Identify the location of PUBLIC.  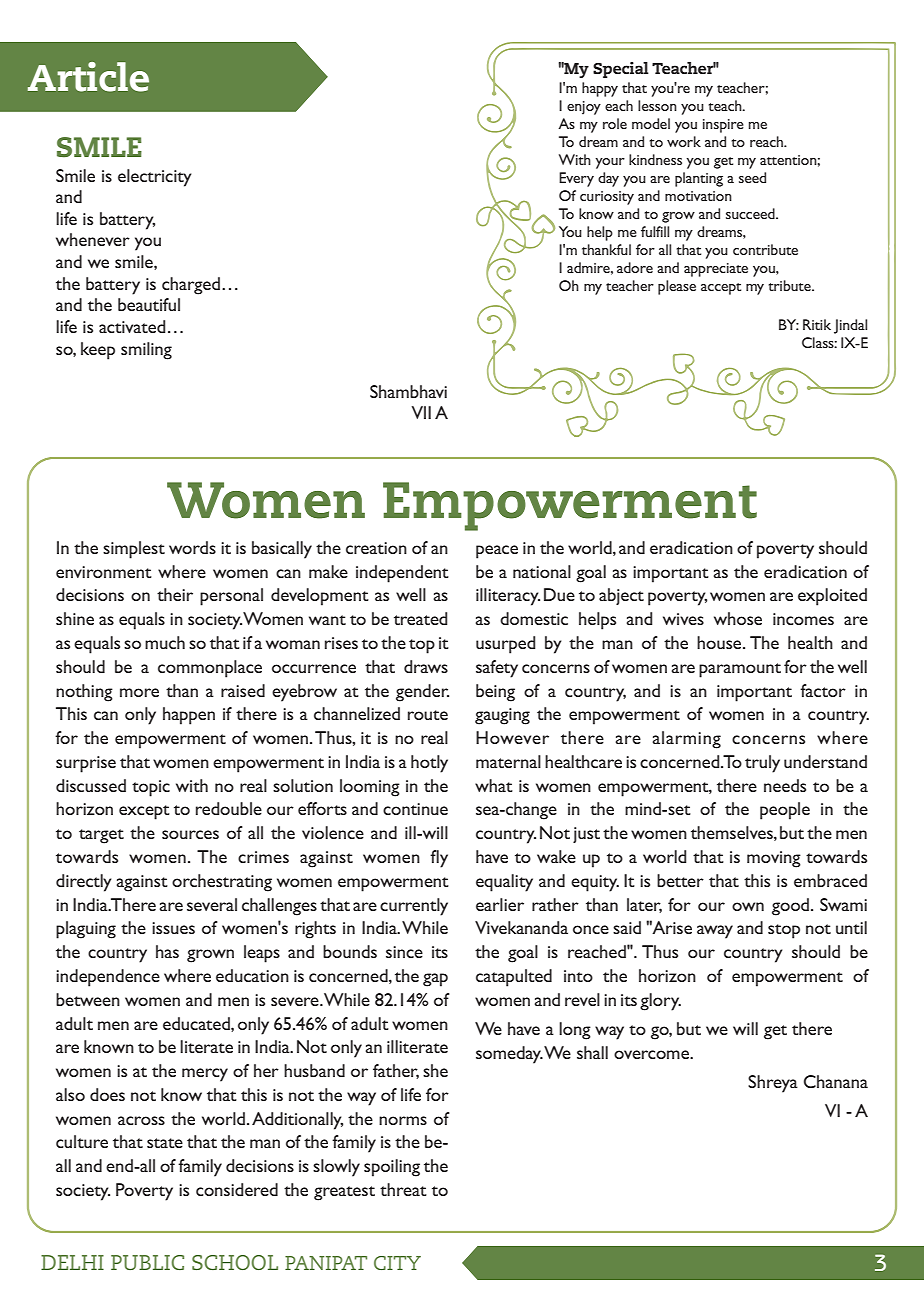
(147, 1262).
